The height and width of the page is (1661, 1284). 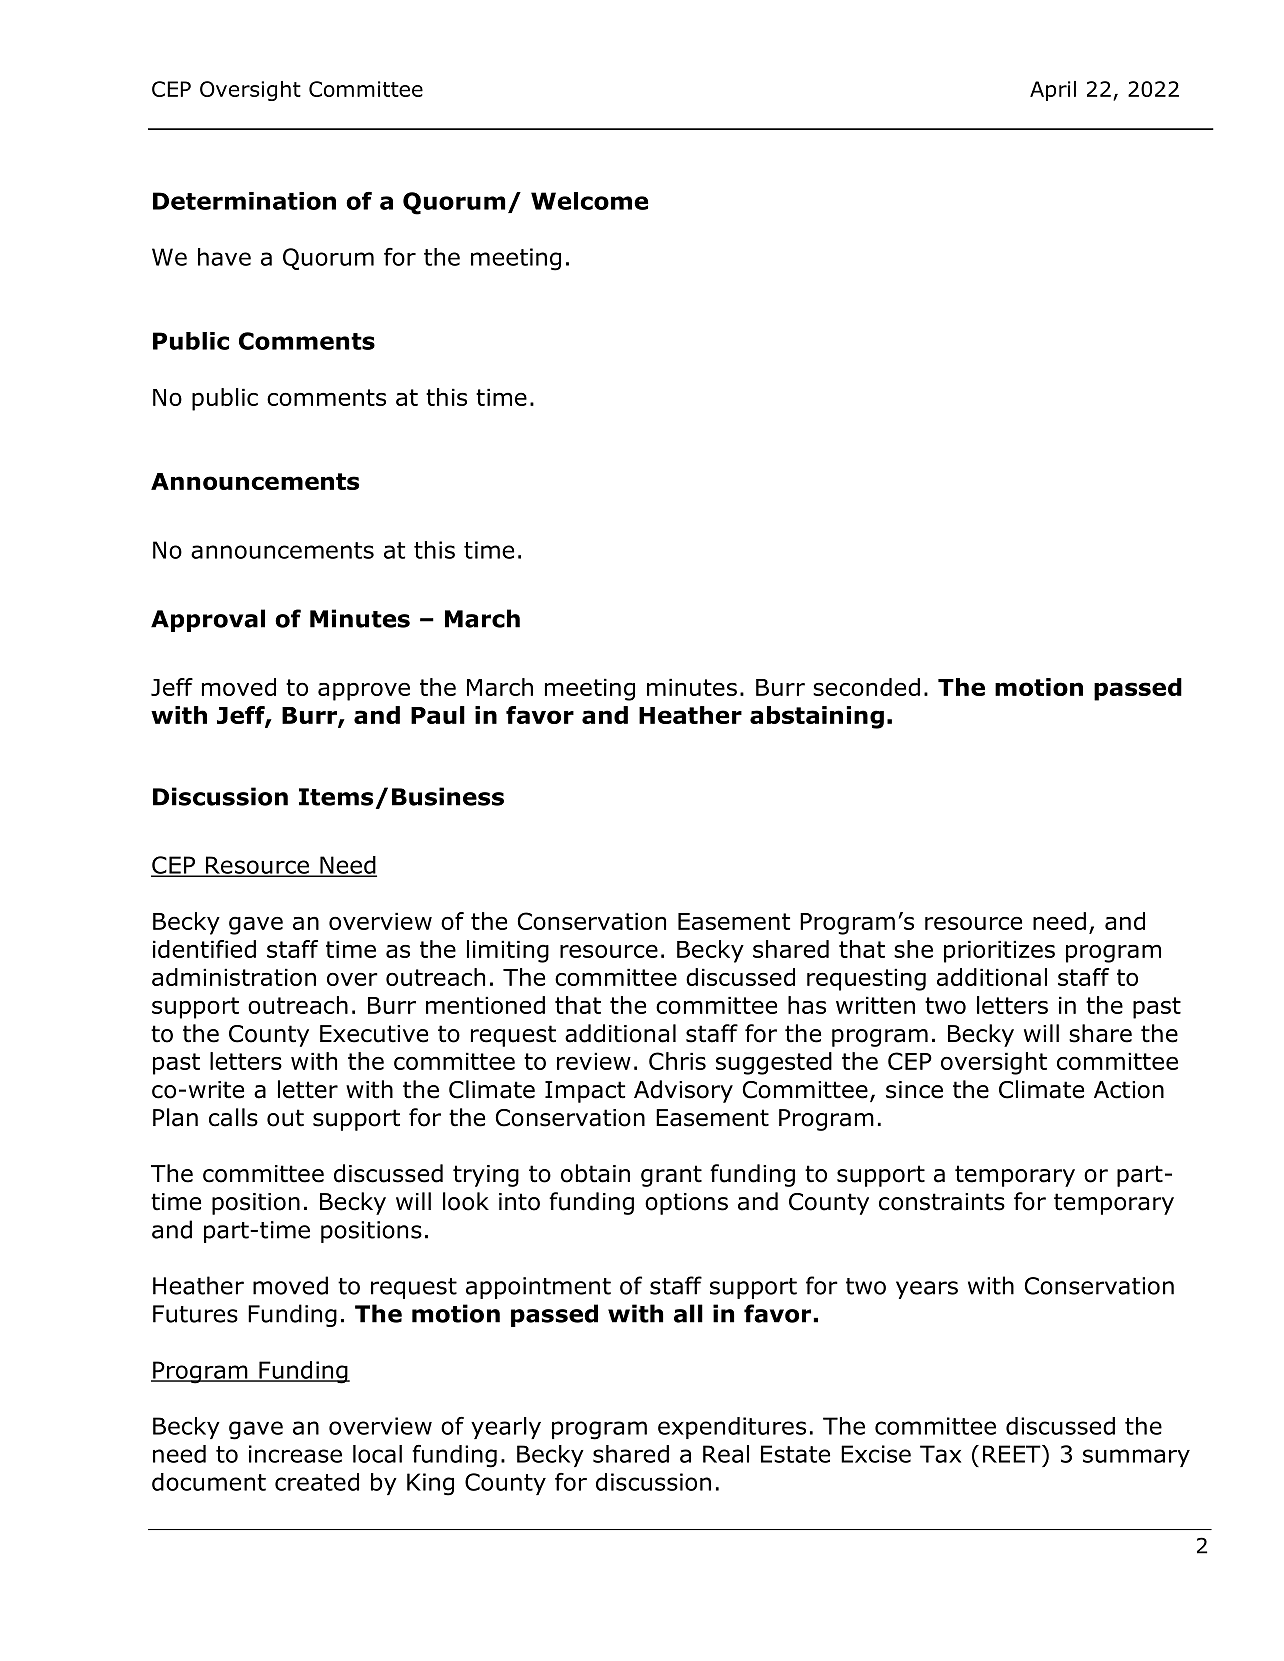 What do you see at coordinates (233, 1117) in the page?
I see `calls` at bounding box center [233, 1117].
